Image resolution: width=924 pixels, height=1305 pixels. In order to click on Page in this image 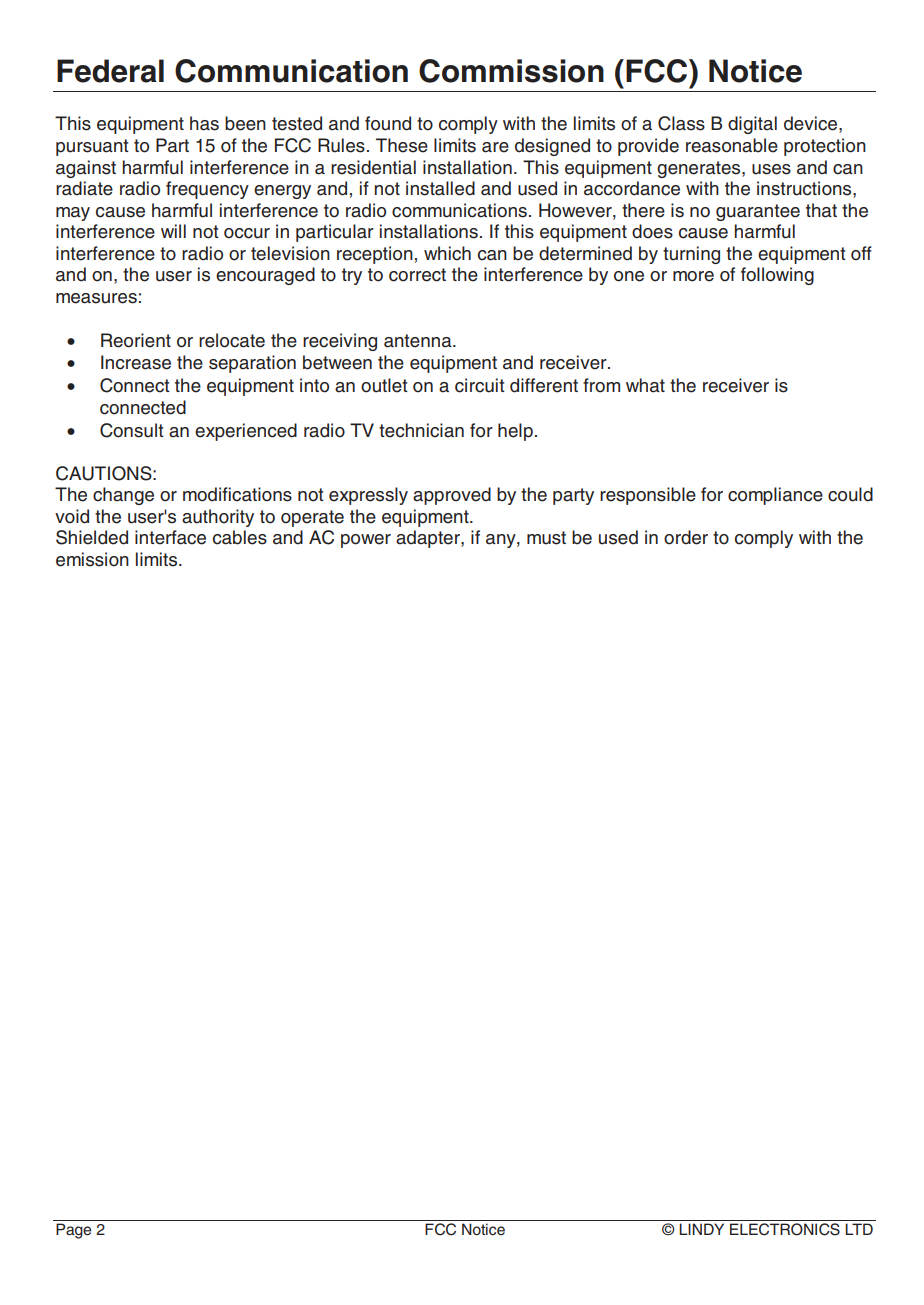, I will do `click(73, 1231)`.
